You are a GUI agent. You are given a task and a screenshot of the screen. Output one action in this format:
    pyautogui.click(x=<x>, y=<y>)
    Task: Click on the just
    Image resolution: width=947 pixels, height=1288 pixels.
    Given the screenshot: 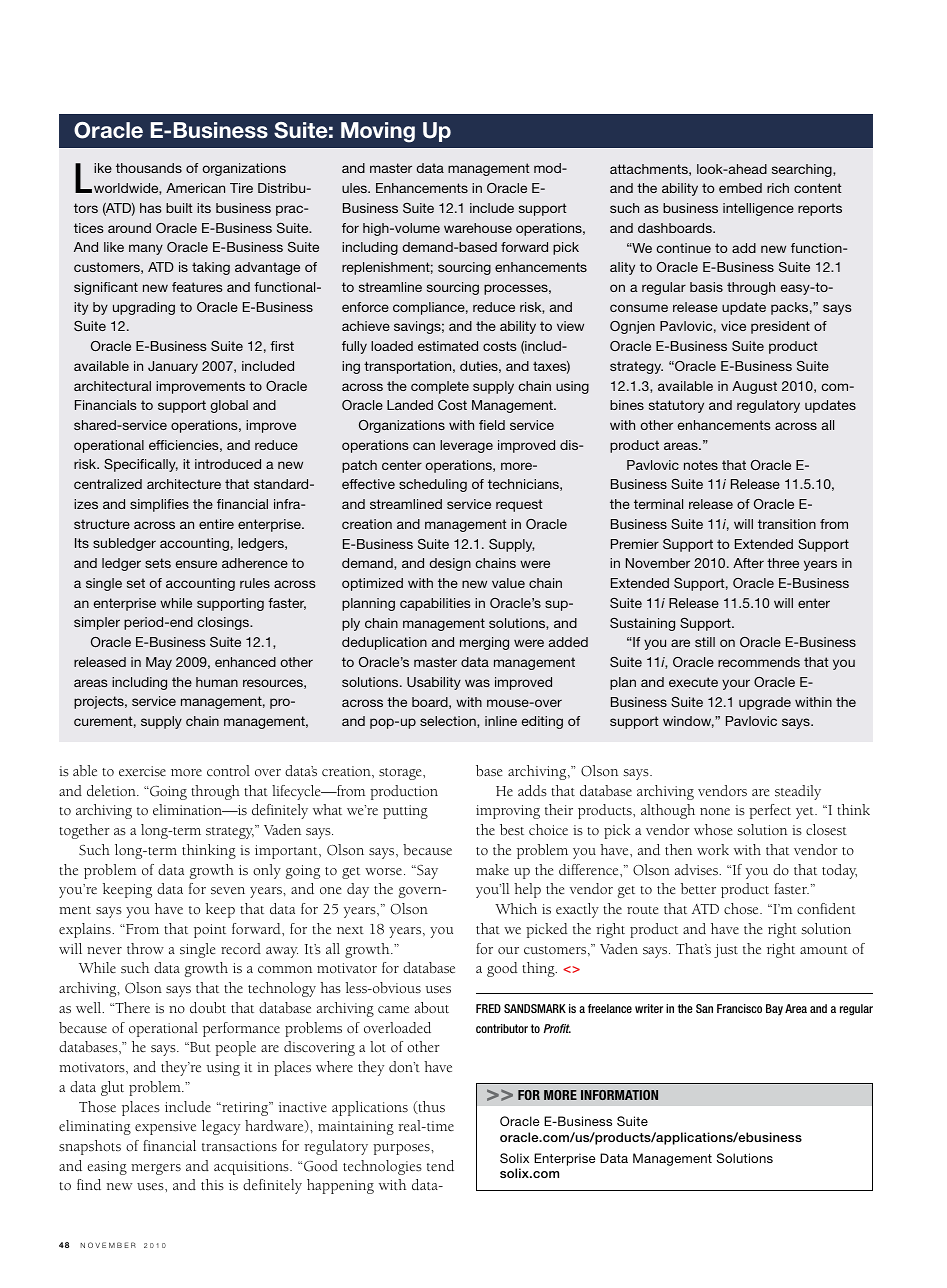 What is the action you would take?
    pyautogui.click(x=726, y=951)
